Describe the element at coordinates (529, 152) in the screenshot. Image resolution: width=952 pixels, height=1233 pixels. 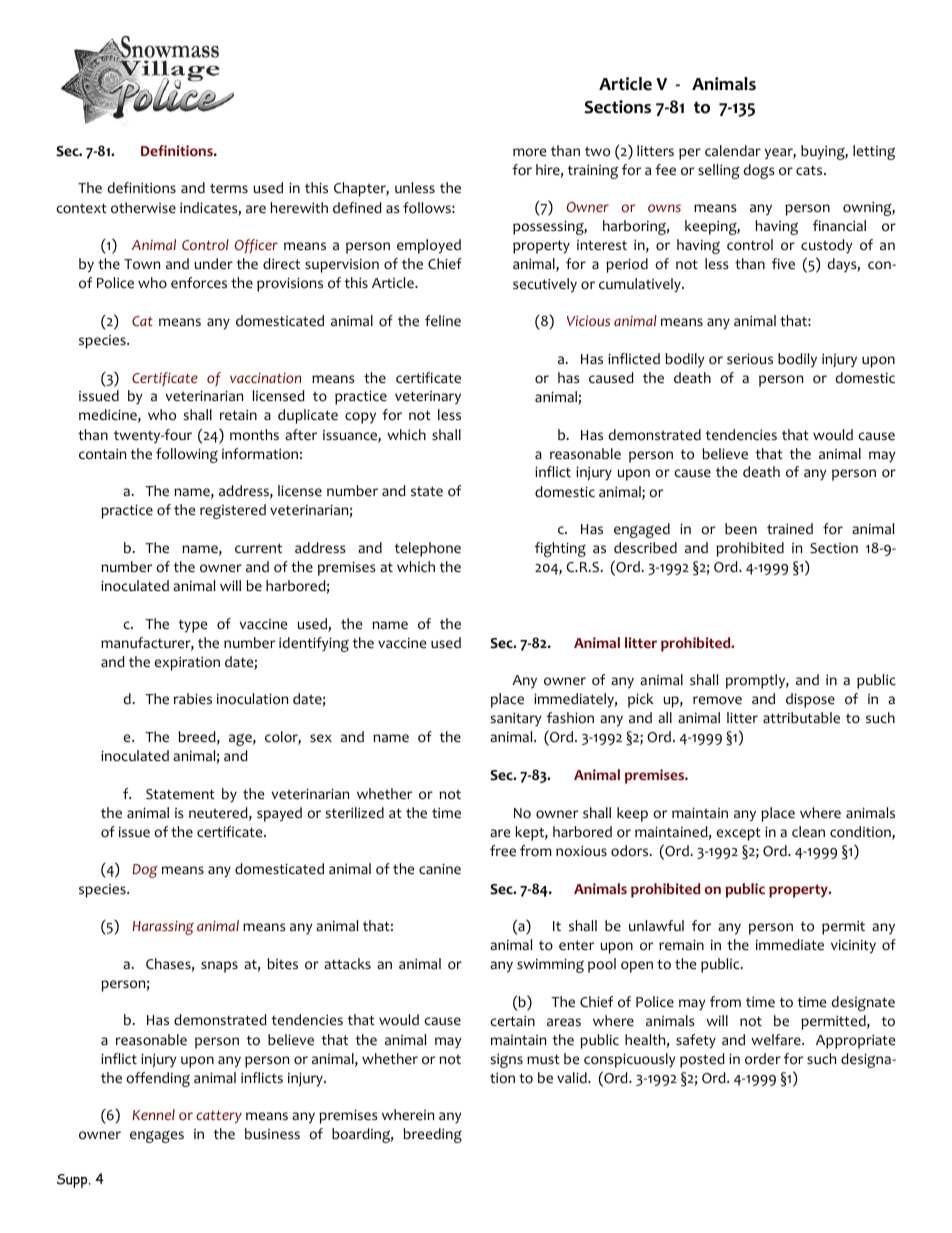
I see `more` at that location.
